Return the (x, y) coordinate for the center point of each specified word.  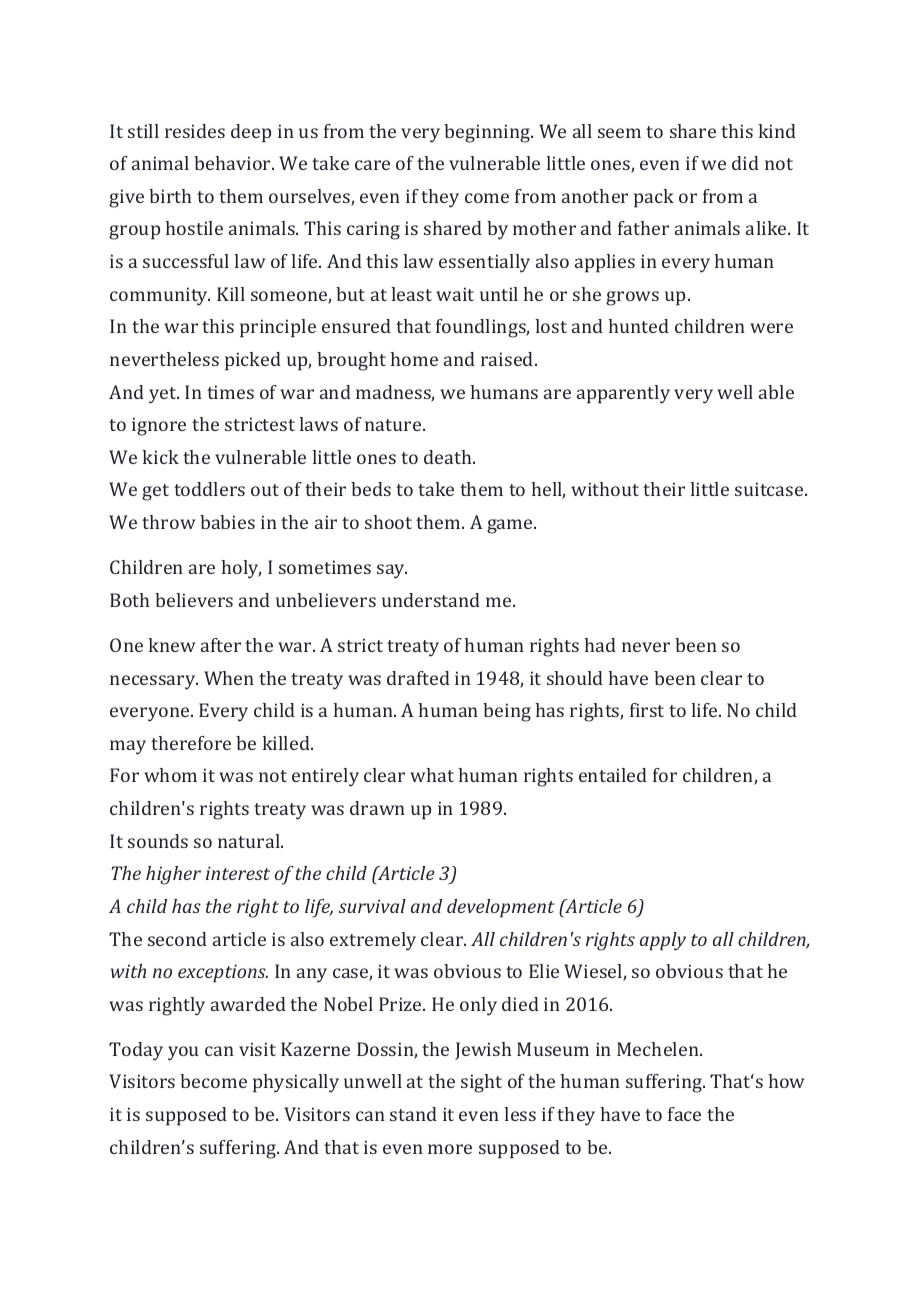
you (183, 1053)
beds (371, 489)
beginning (488, 133)
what (432, 775)
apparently (623, 394)
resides (195, 131)
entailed (613, 775)
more (450, 1149)
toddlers (209, 489)
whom (170, 775)
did (745, 163)
